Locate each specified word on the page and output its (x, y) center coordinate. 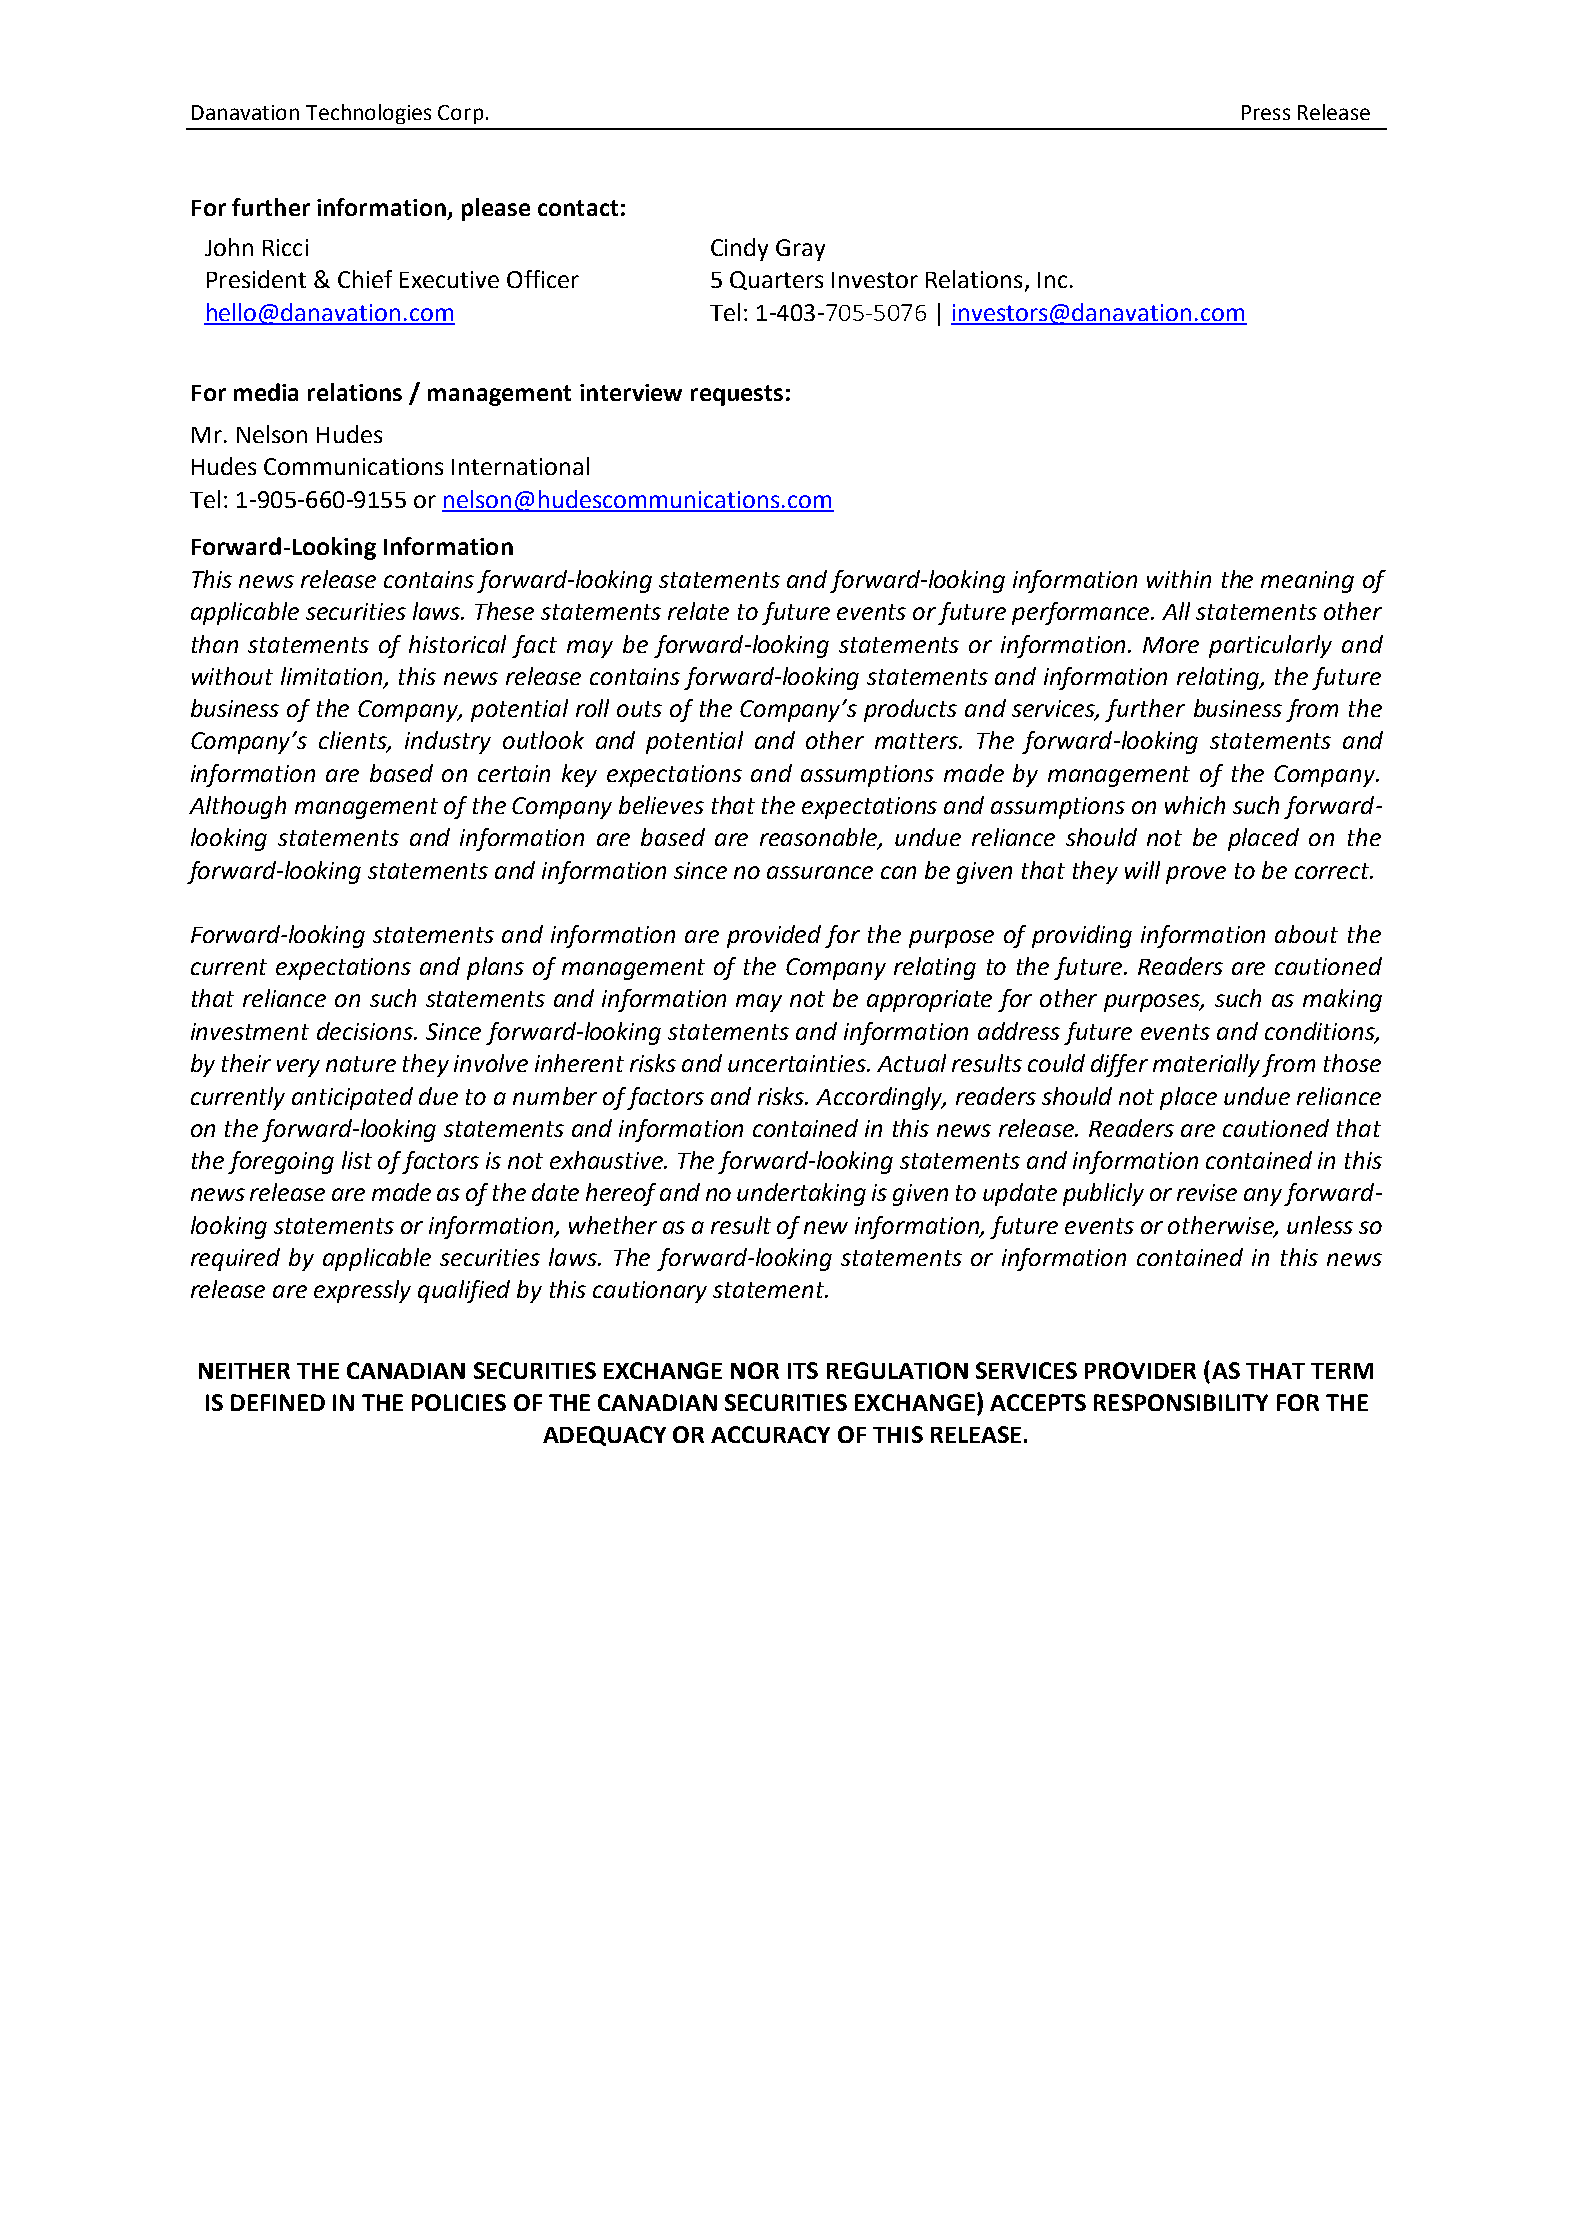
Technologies (368, 114)
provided (774, 936)
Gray (800, 250)
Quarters (776, 280)
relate (698, 611)
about (1306, 934)
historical (457, 644)
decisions (366, 1031)
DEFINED (278, 1402)
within (1179, 579)
